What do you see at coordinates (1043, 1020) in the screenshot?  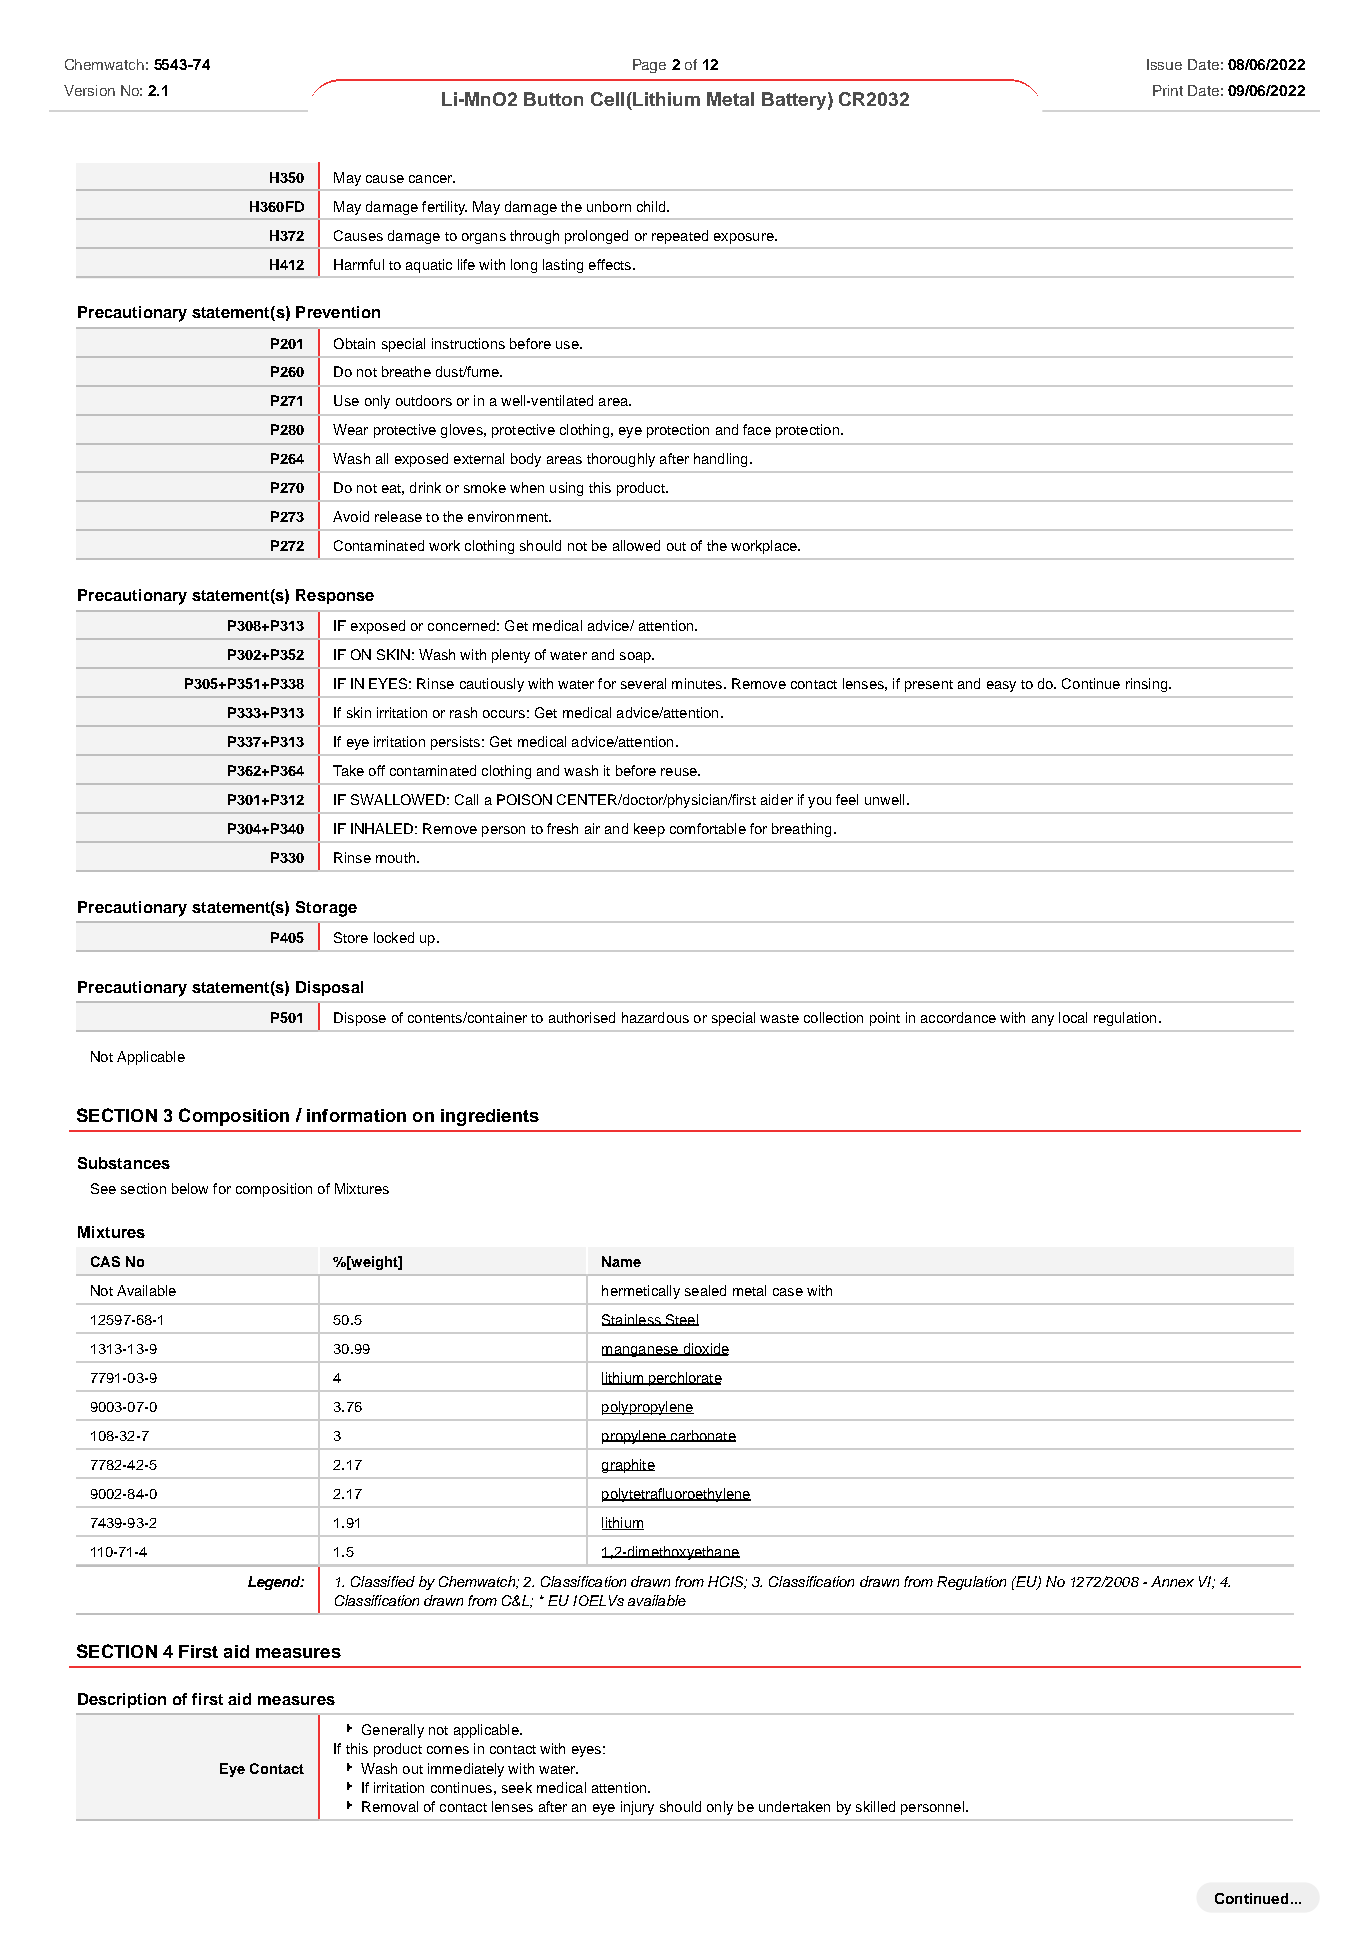 I see `any` at bounding box center [1043, 1020].
